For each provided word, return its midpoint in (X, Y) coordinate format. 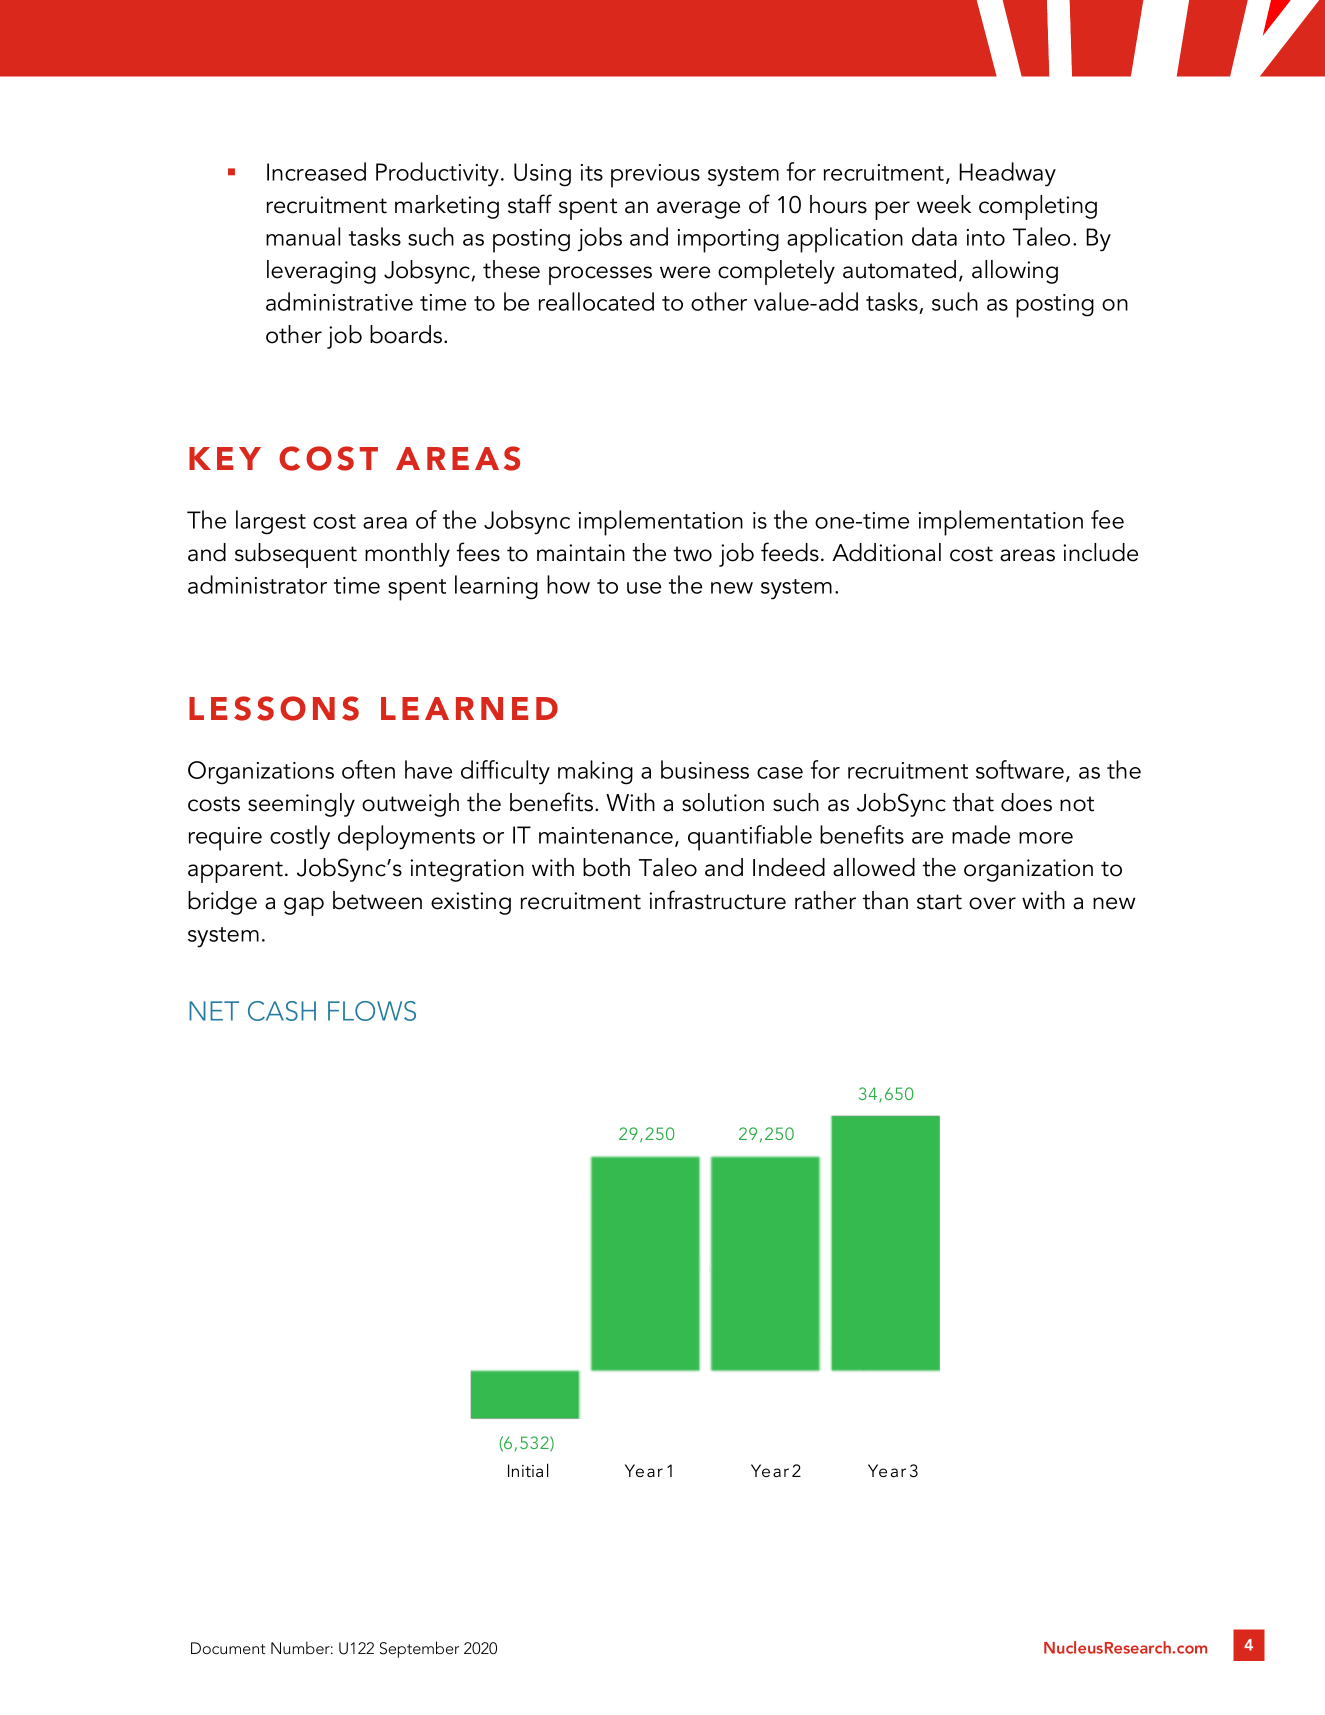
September (419, 1649)
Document (228, 1648)
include (1100, 552)
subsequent (296, 555)
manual (303, 236)
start (939, 902)
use (644, 588)
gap (304, 906)
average (698, 210)
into (986, 237)
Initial (528, 1470)
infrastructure (717, 900)
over (992, 903)
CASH (282, 1011)
